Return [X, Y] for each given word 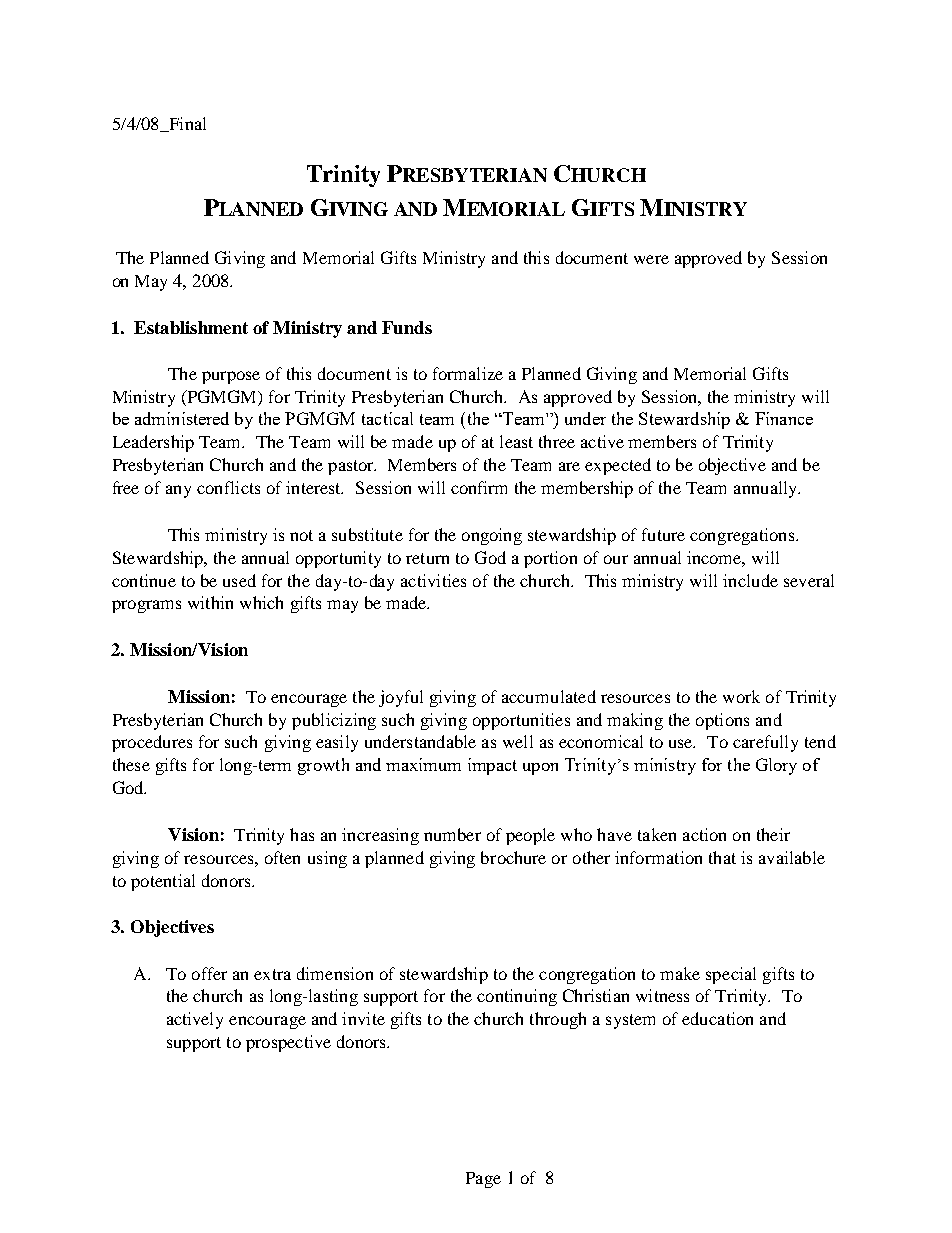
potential [163, 882]
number [452, 834]
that [722, 857]
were [651, 259]
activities [433, 580]
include [750, 580]
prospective [288, 1043]
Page [483, 1180]
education [717, 1018]
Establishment [191, 327]
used [239, 580]
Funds [407, 327]
